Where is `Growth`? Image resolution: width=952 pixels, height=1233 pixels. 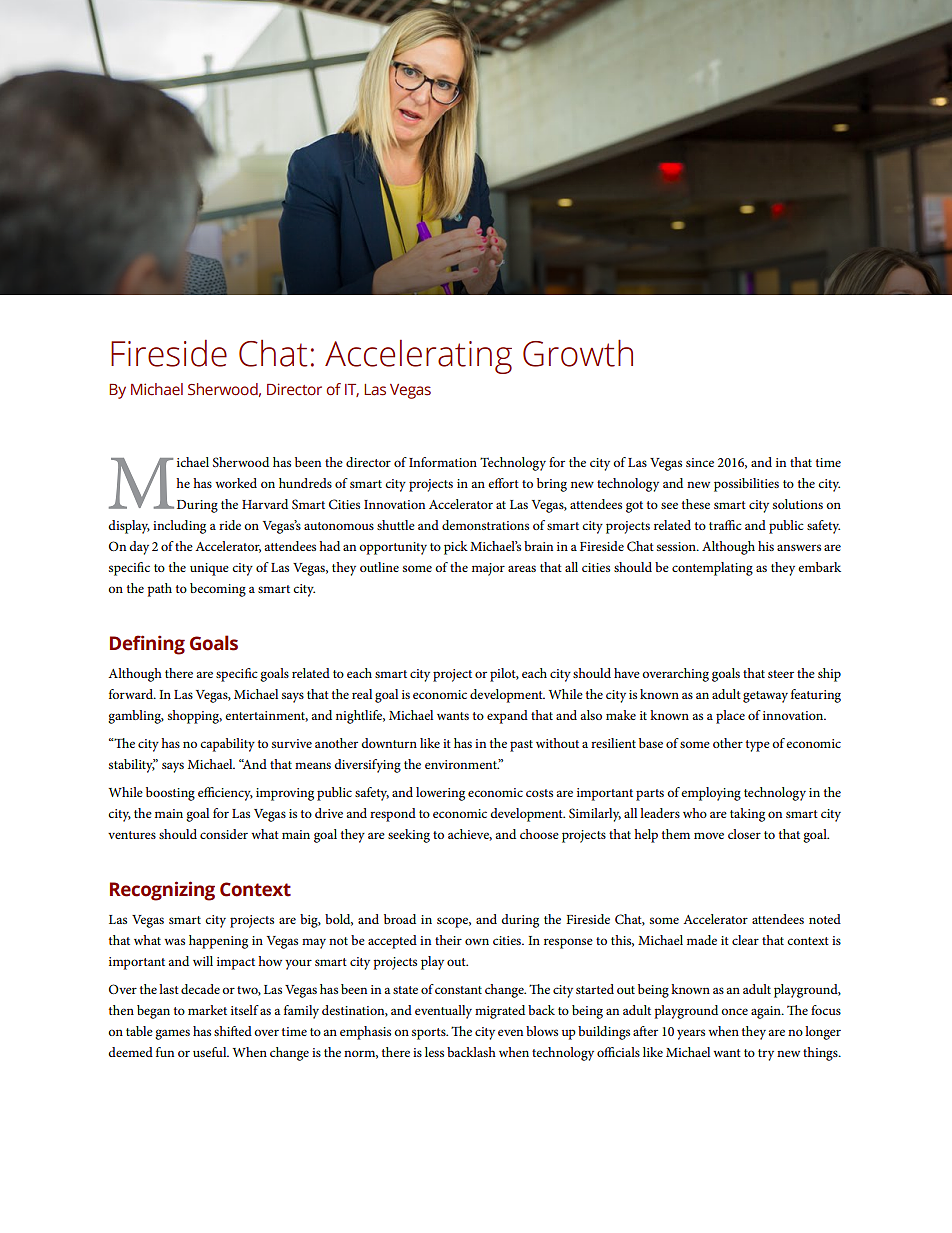 Growth is located at coordinates (578, 353).
